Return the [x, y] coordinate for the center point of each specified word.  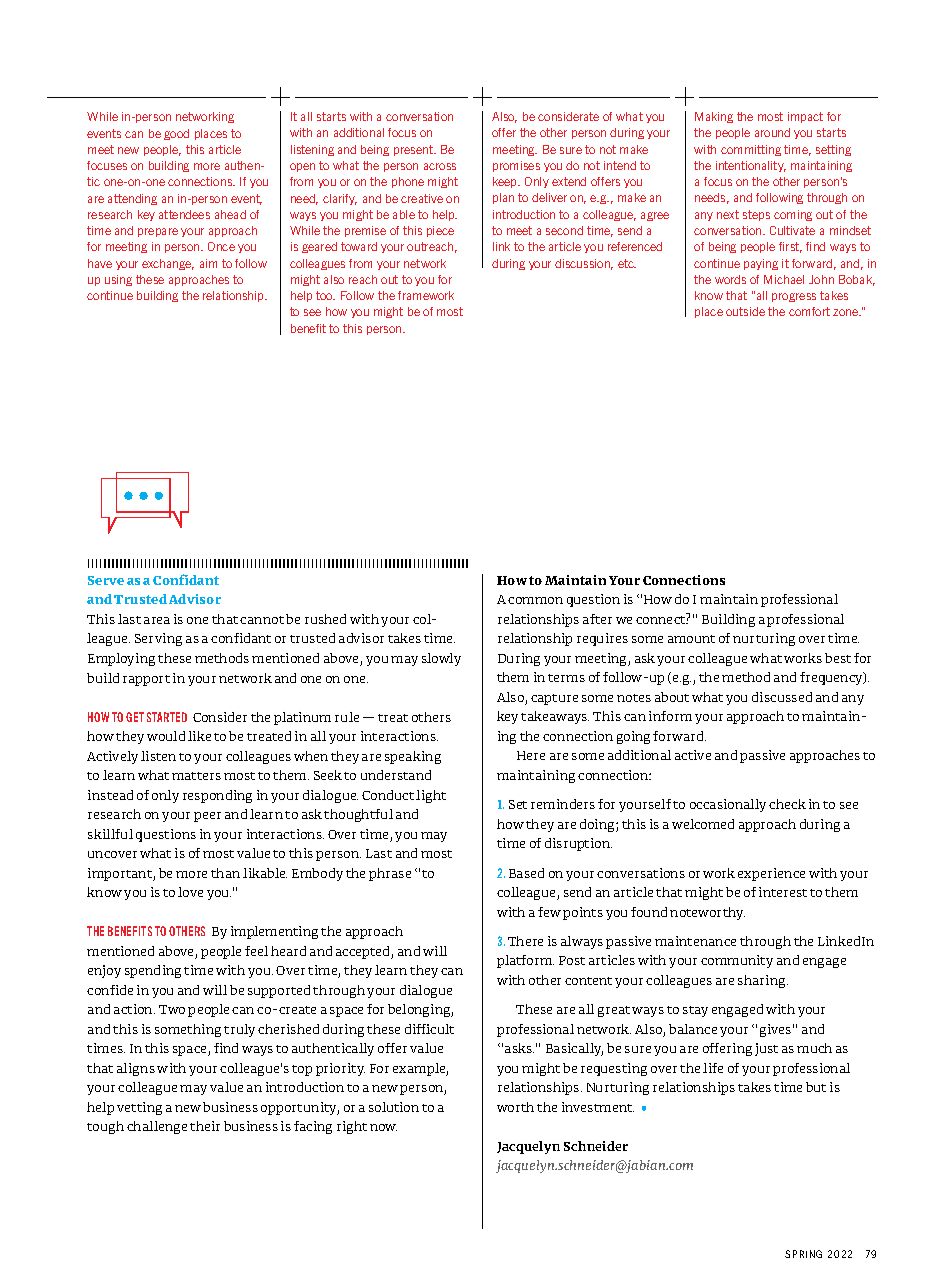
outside [745, 311]
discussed [782, 697]
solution [394, 1107]
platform [525, 961]
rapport [146, 680]
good [176, 134]
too [325, 295]
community [737, 961]
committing [751, 150]
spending [153, 971]
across [440, 166]
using [118, 280]
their [205, 1126]
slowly [441, 659]
